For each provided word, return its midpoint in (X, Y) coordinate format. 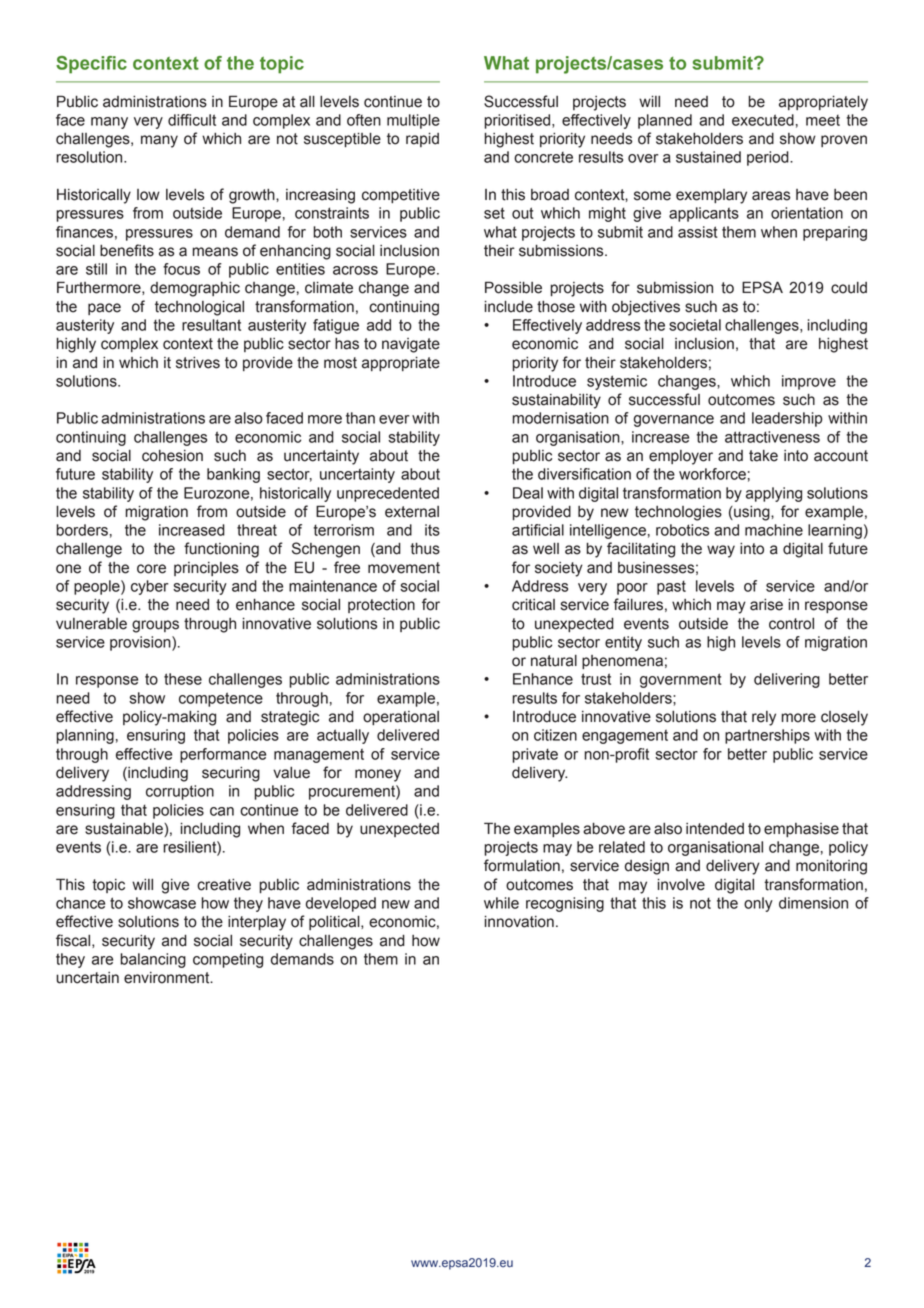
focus (181, 269)
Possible (513, 287)
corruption (180, 792)
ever (394, 419)
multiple (413, 121)
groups (155, 626)
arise (766, 605)
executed (763, 120)
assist (698, 232)
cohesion (172, 456)
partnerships (767, 736)
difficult (192, 120)
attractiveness (772, 437)
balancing (153, 960)
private (535, 755)
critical (533, 605)
